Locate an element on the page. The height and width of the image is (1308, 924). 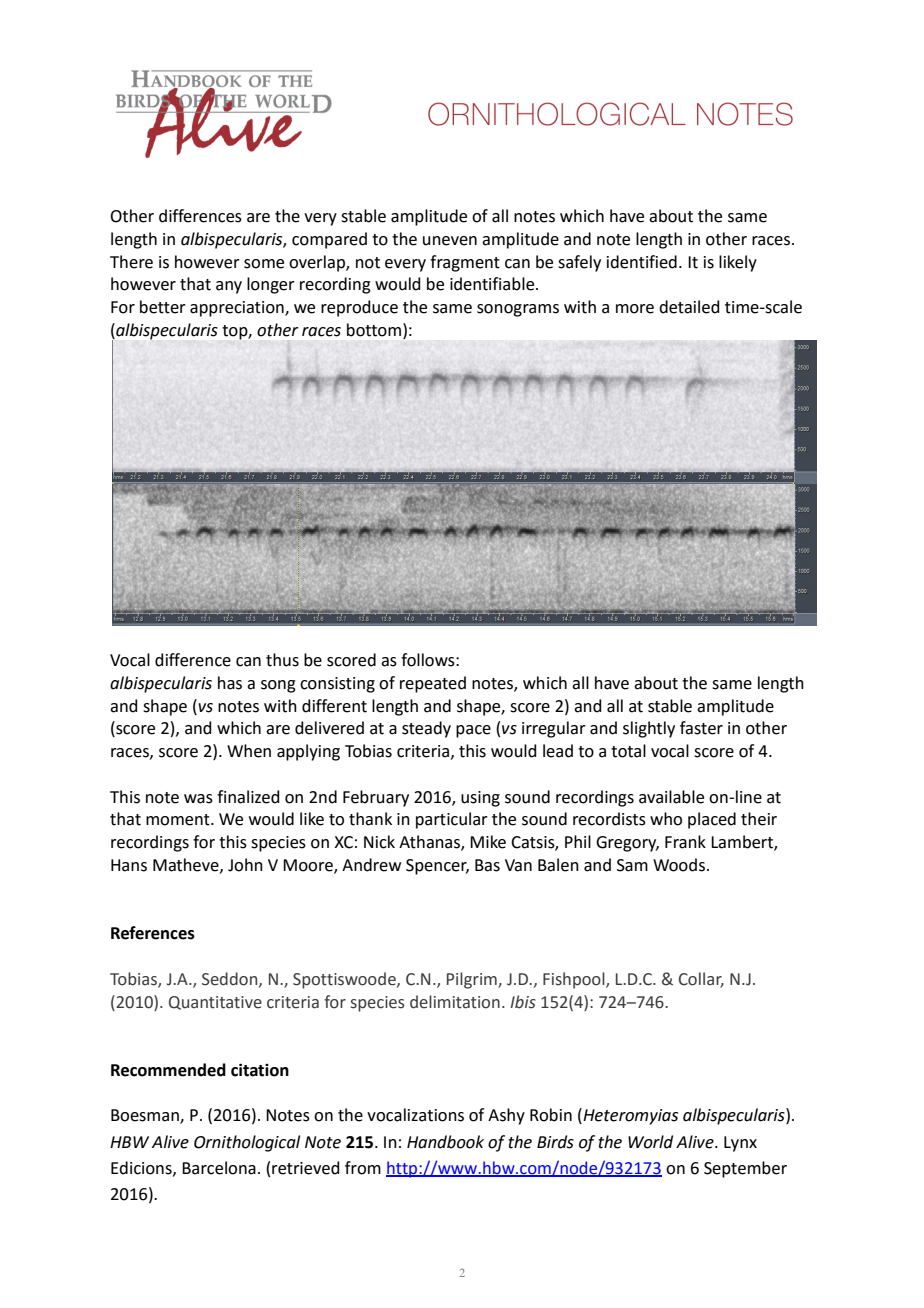
identified is located at coordinates (642, 262).
